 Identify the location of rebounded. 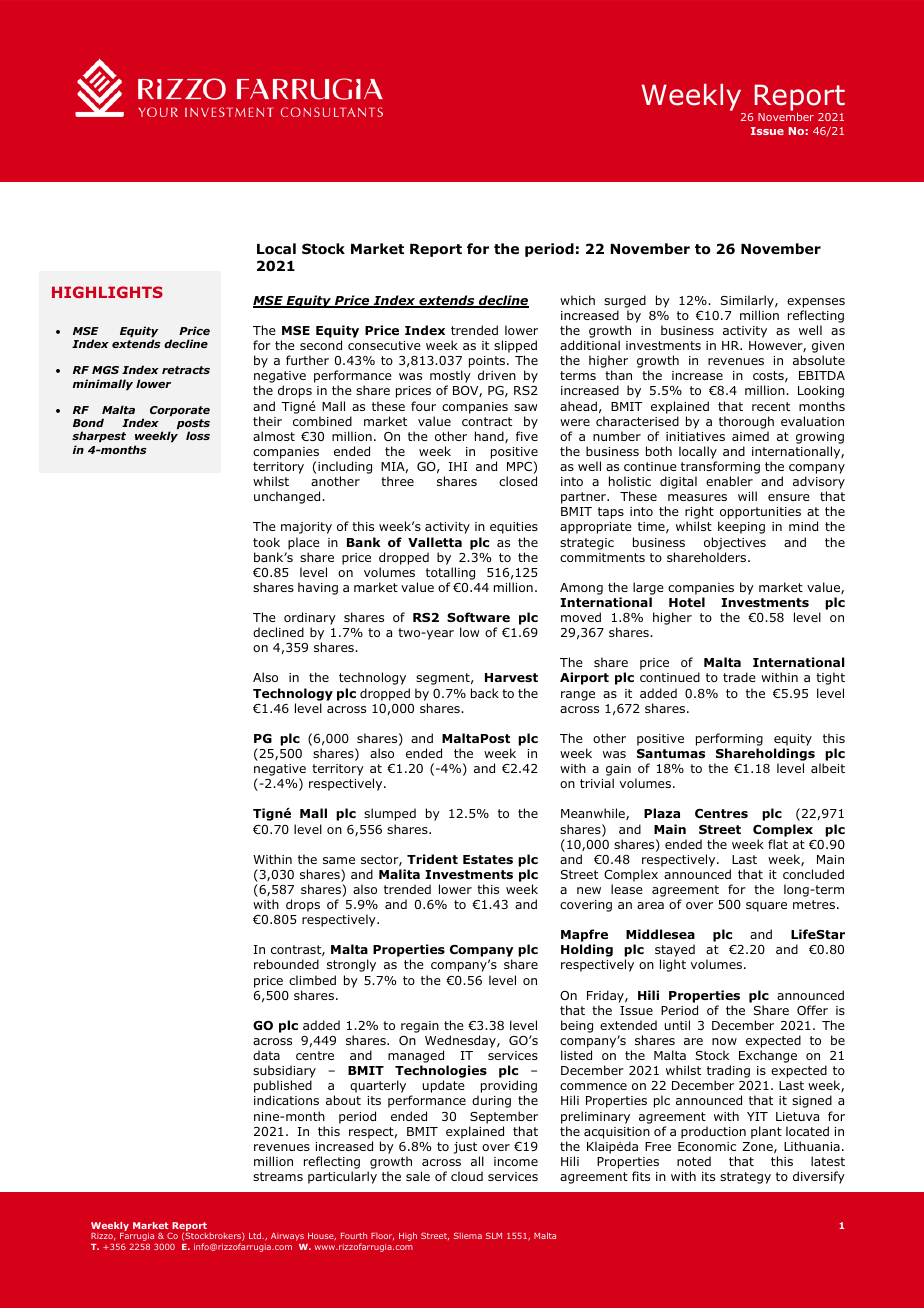
(286, 964).
